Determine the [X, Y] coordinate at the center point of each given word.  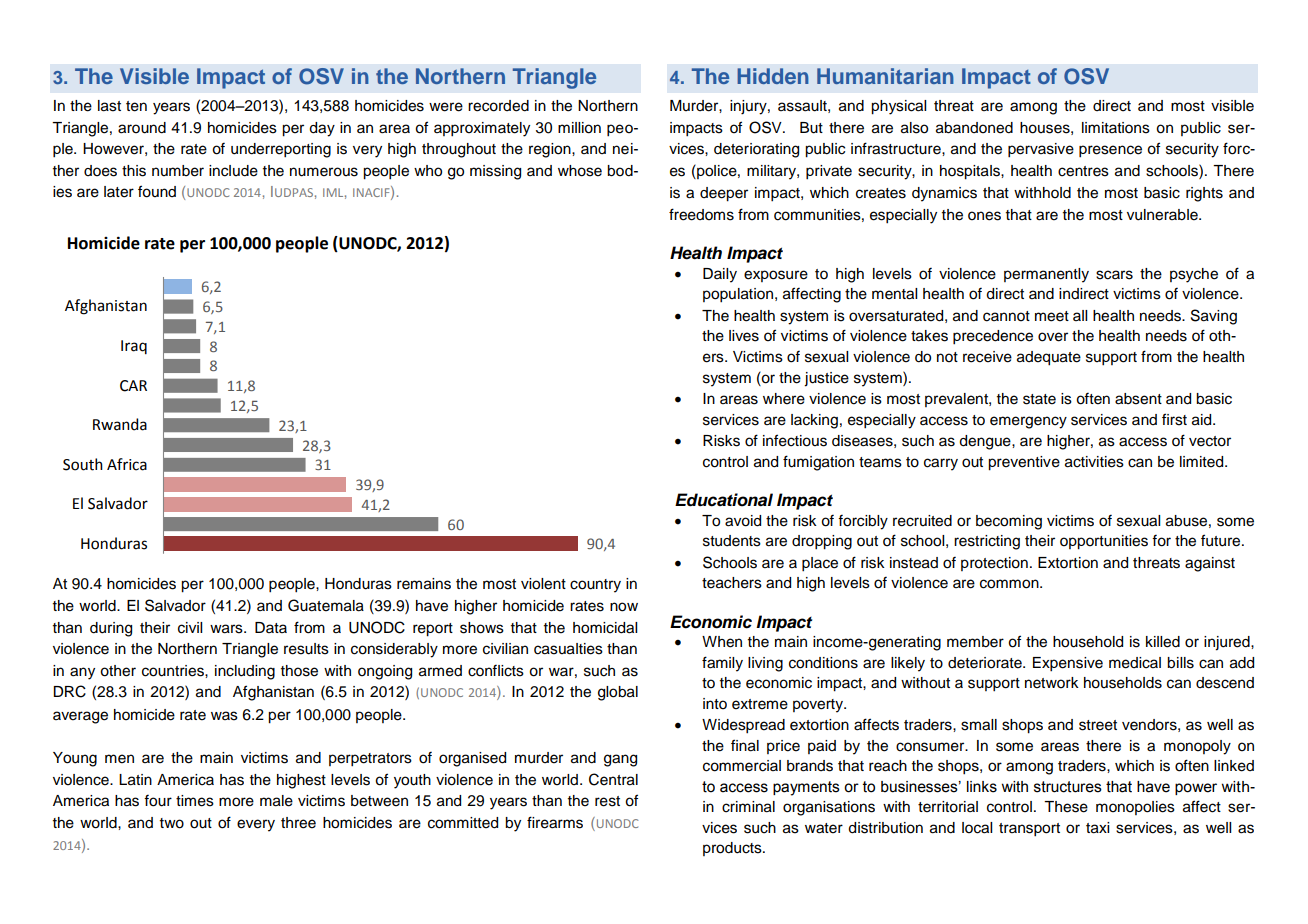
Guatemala [326, 605]
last [109, 106]
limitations [1116, 128]
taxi [1097, 828]
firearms [555, 822]
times [195, 801]
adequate [1049, 358]
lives [744, 336]
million [579, 128]
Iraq [134, 347]
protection [994, 564]
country [595, 586]
